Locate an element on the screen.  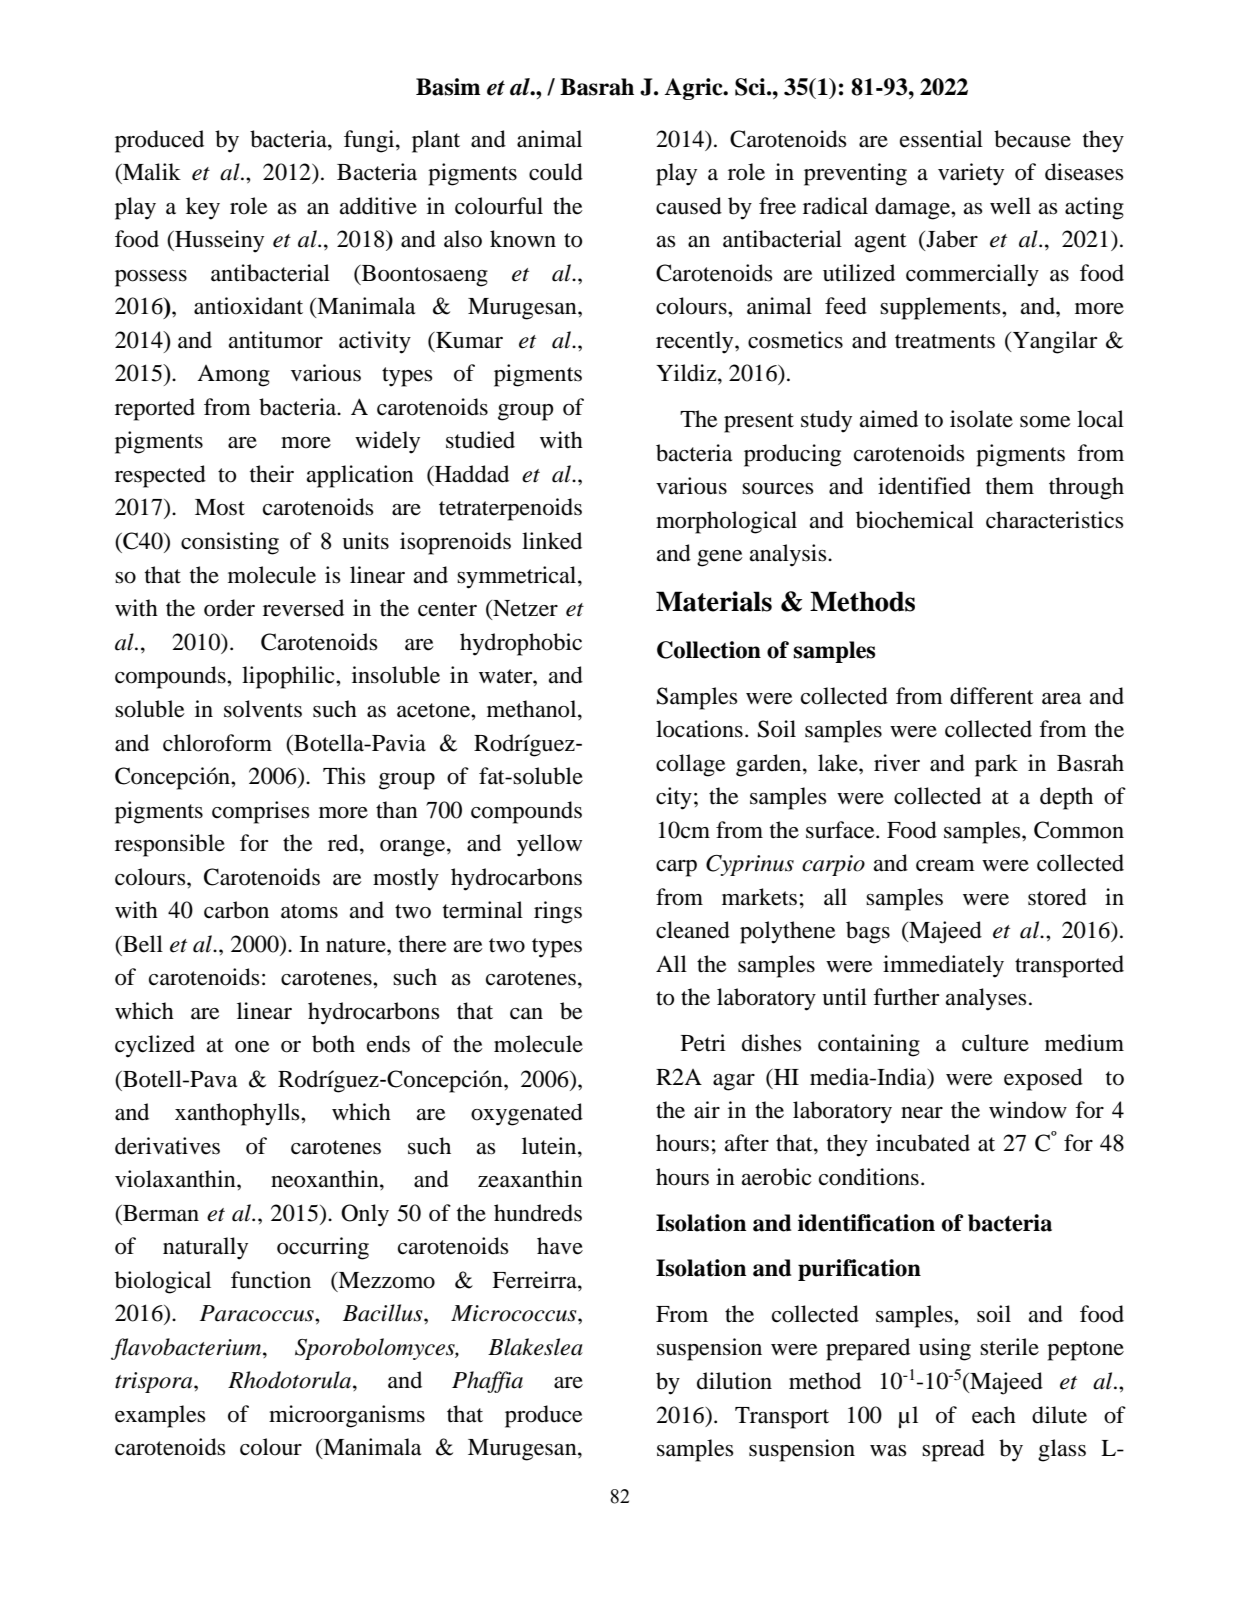
fungi is located at coordinates (370, 141).
